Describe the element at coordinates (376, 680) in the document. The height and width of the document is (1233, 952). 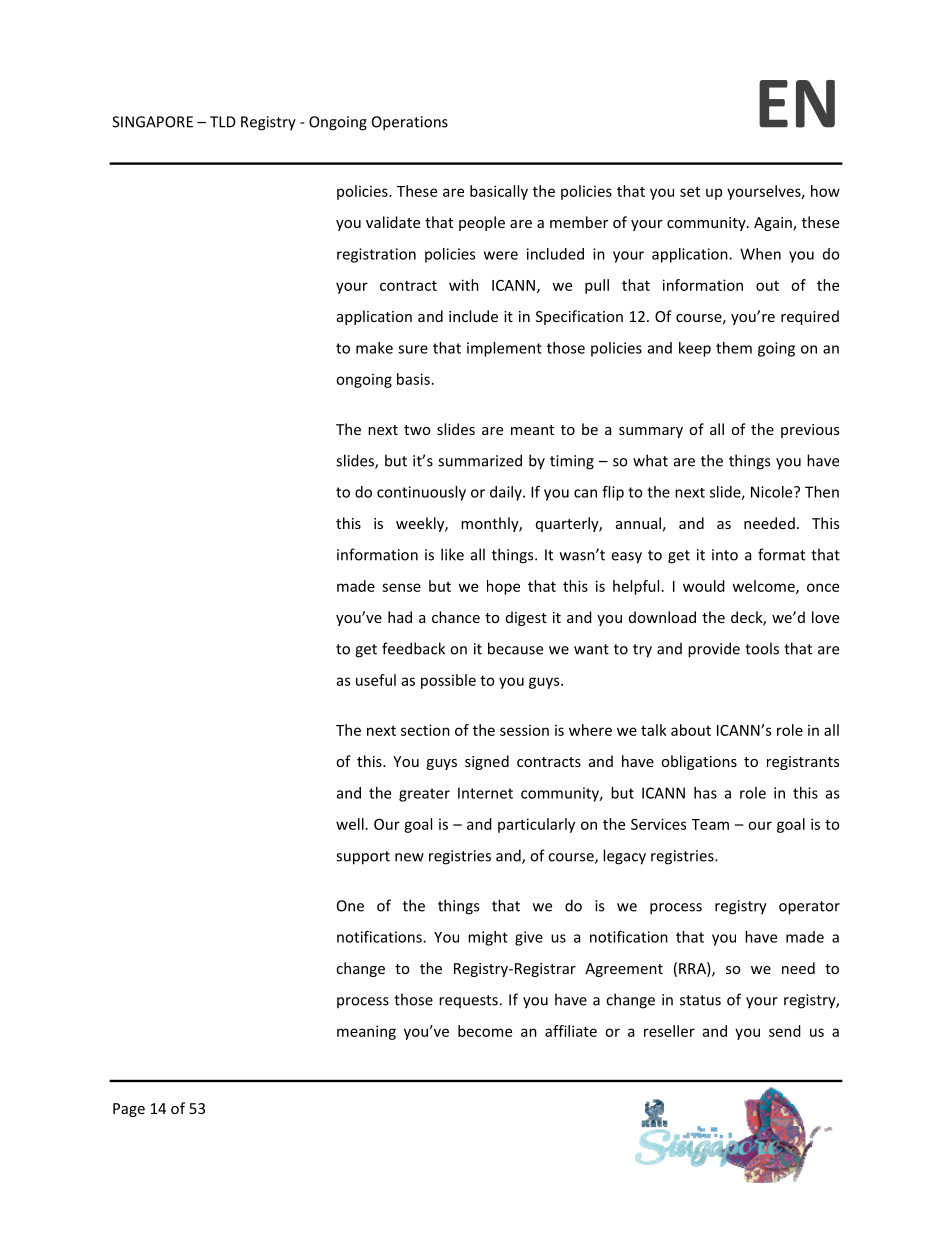
I see `useful` at that location.
